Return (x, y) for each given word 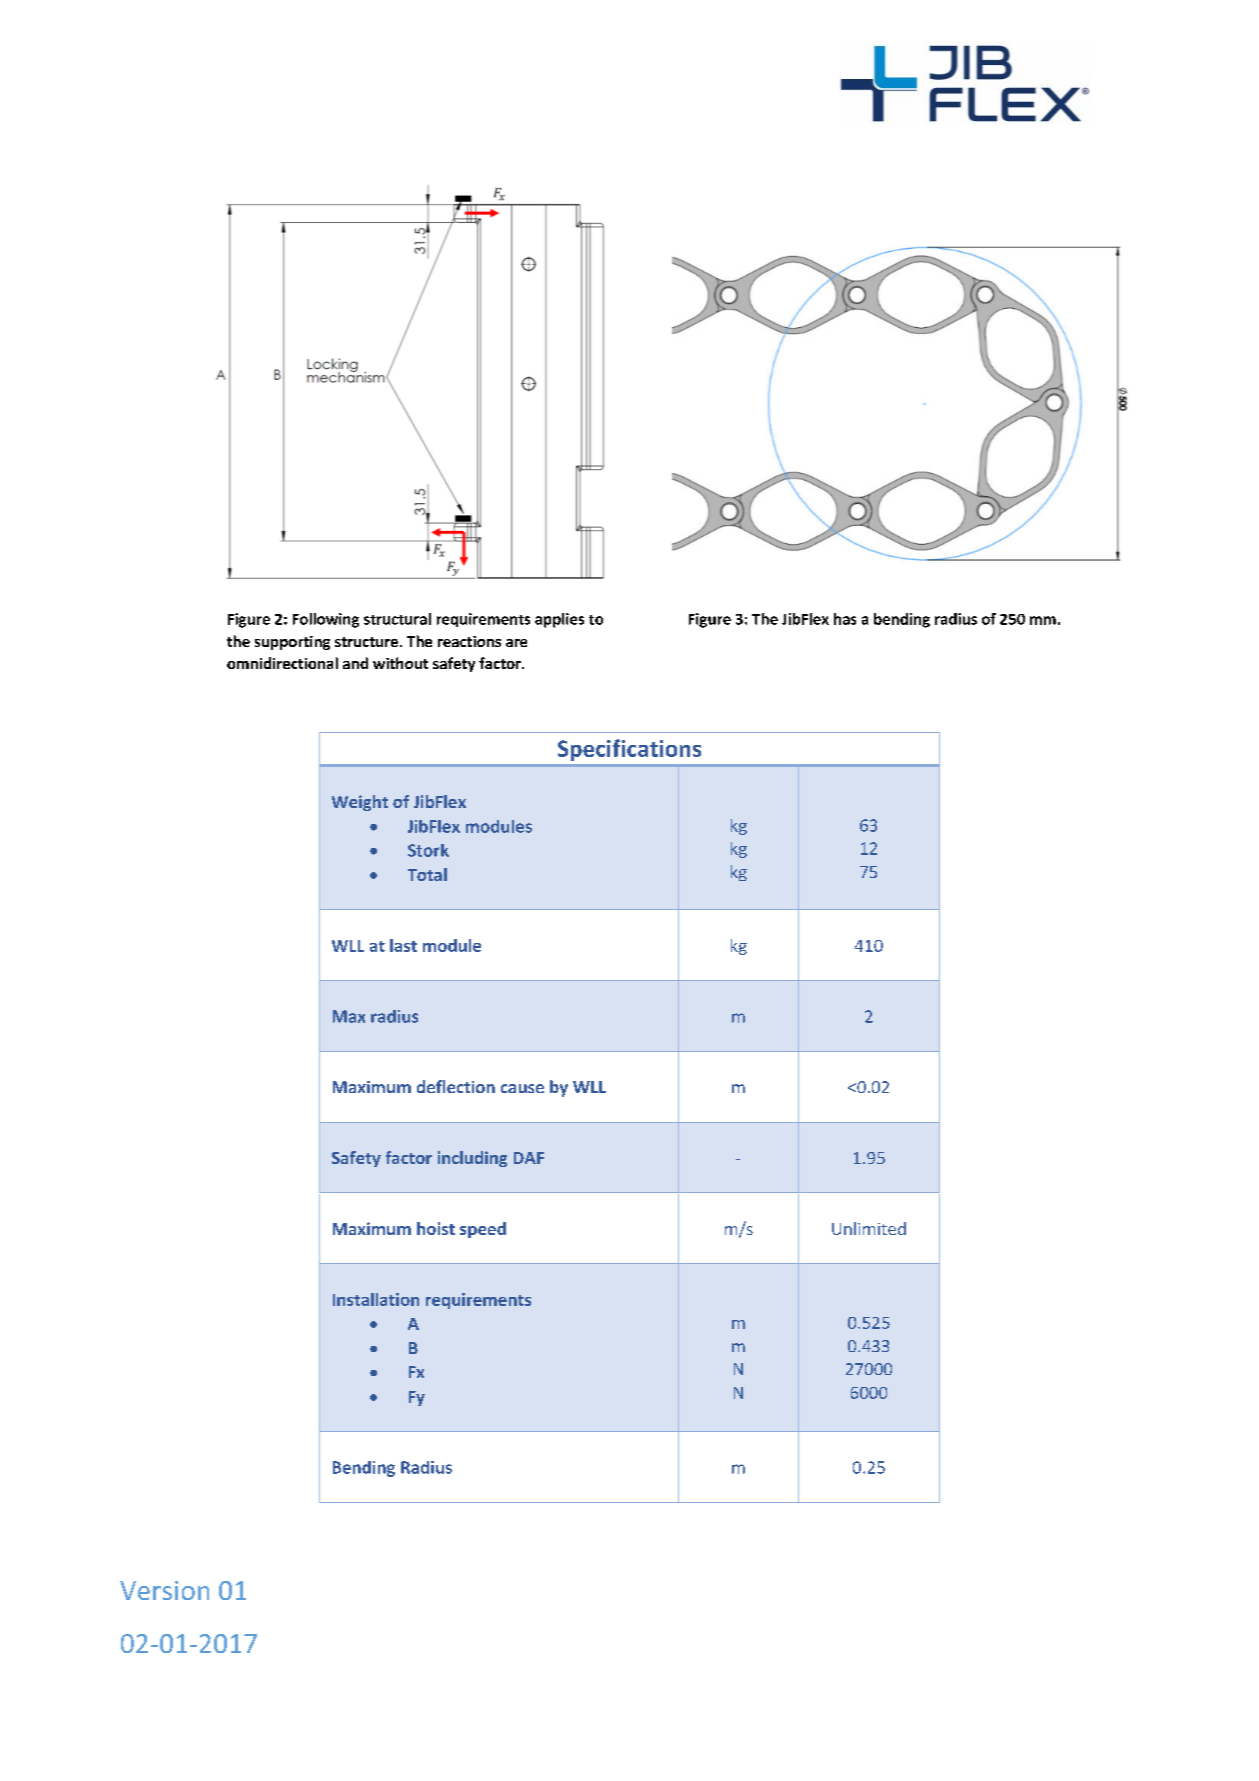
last (403, 945)
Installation (376, 1299)
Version (164, 1590)
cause (522, 1088)
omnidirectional (282, 663)
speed (483, 1230)
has (845, 619)
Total (427, 874)
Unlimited (869, 1228)
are (516, 643)
